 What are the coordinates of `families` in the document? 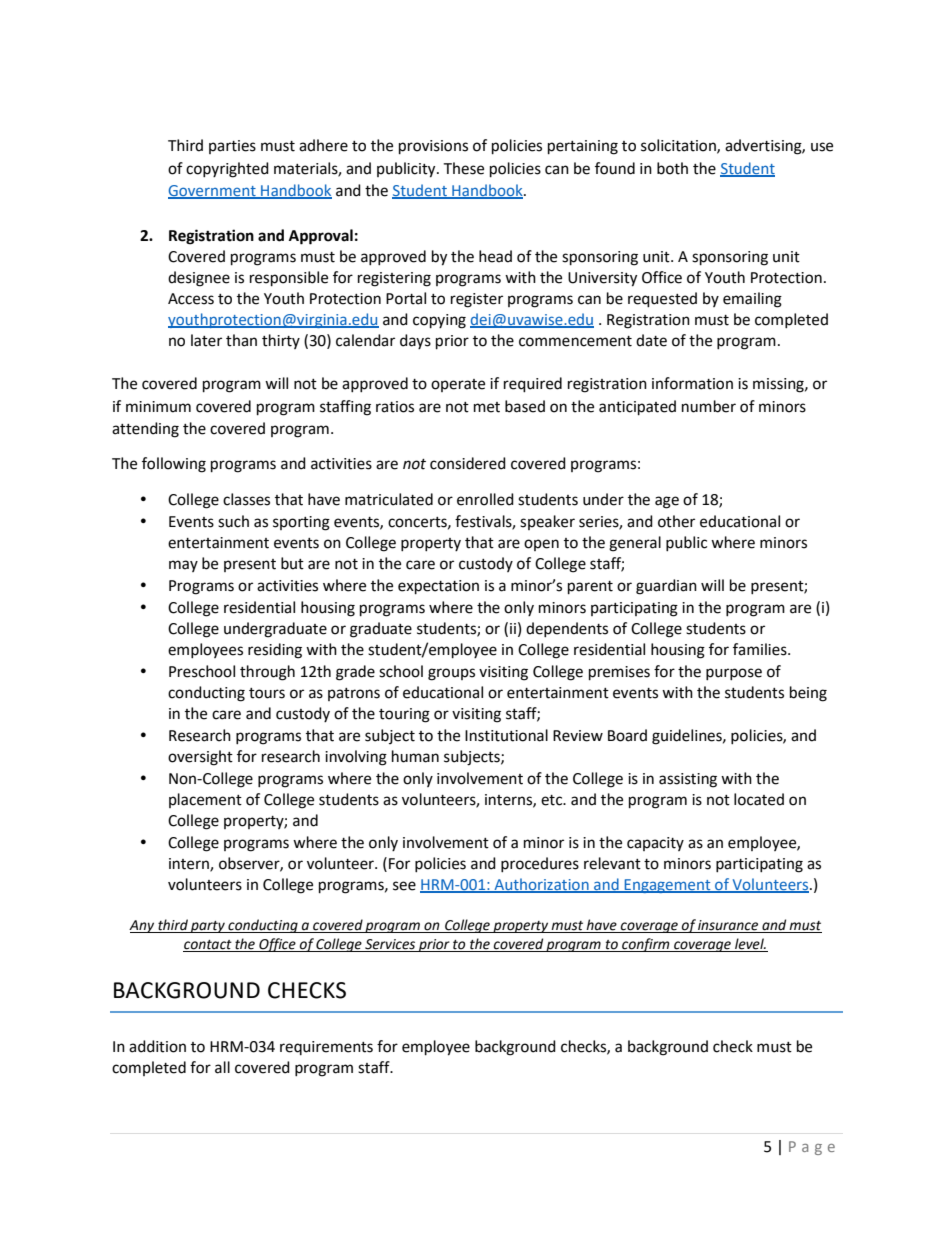 It's located at (761, 649).
